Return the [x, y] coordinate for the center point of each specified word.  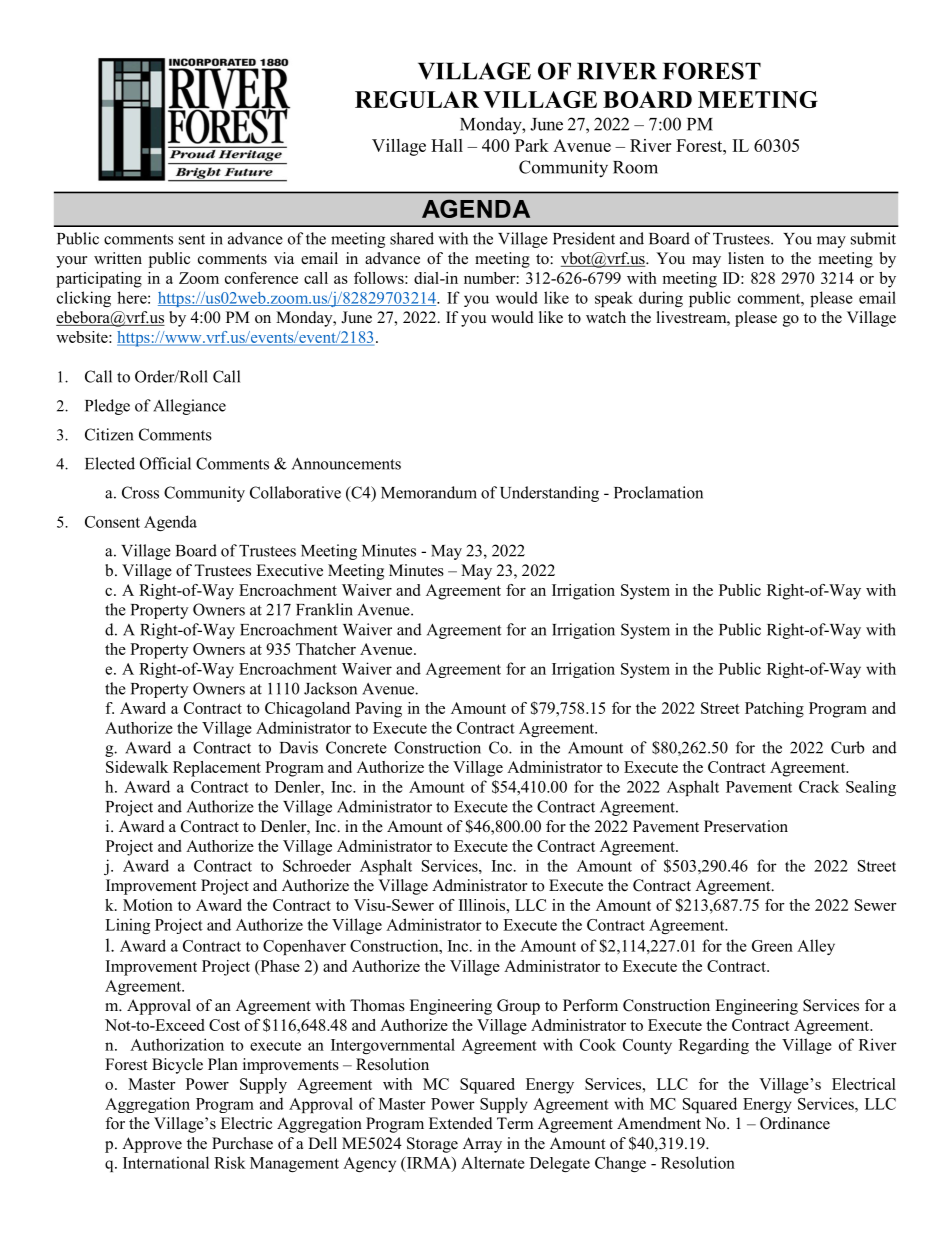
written [118, 258]
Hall [447, 145]
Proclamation [658, 492]
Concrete [356, 747]
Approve [152, 1145]
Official [165, 463]
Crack [819, 786]
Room [635, 167]
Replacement [217, 769]
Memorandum [429, 492]
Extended [461, 1123]
